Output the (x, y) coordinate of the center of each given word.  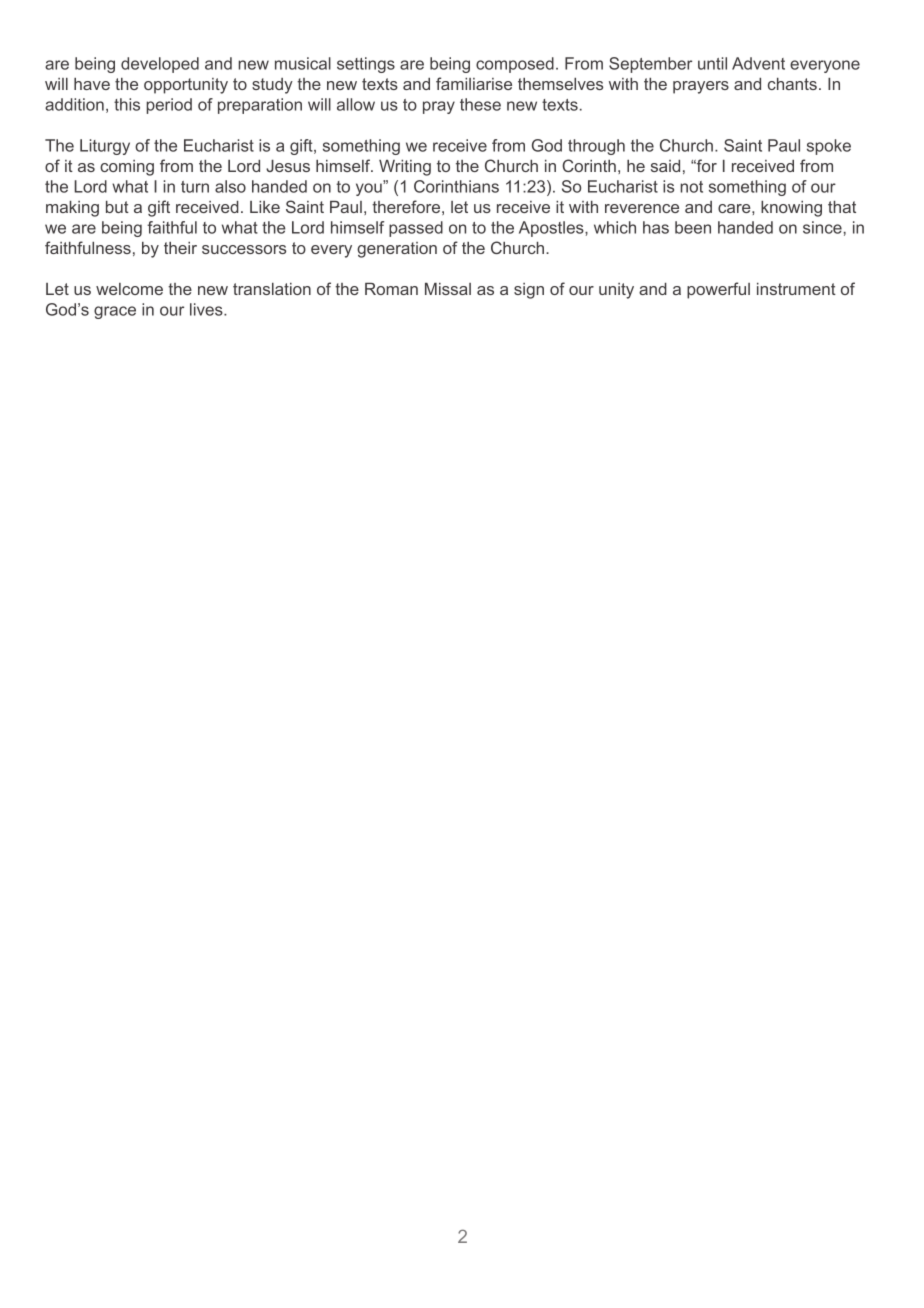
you (370, 188)
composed (515, 65)
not (691, 187)
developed (160, 65)
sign (529, 291)
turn (195, 187)
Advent (758, 63)
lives (207, 309)
